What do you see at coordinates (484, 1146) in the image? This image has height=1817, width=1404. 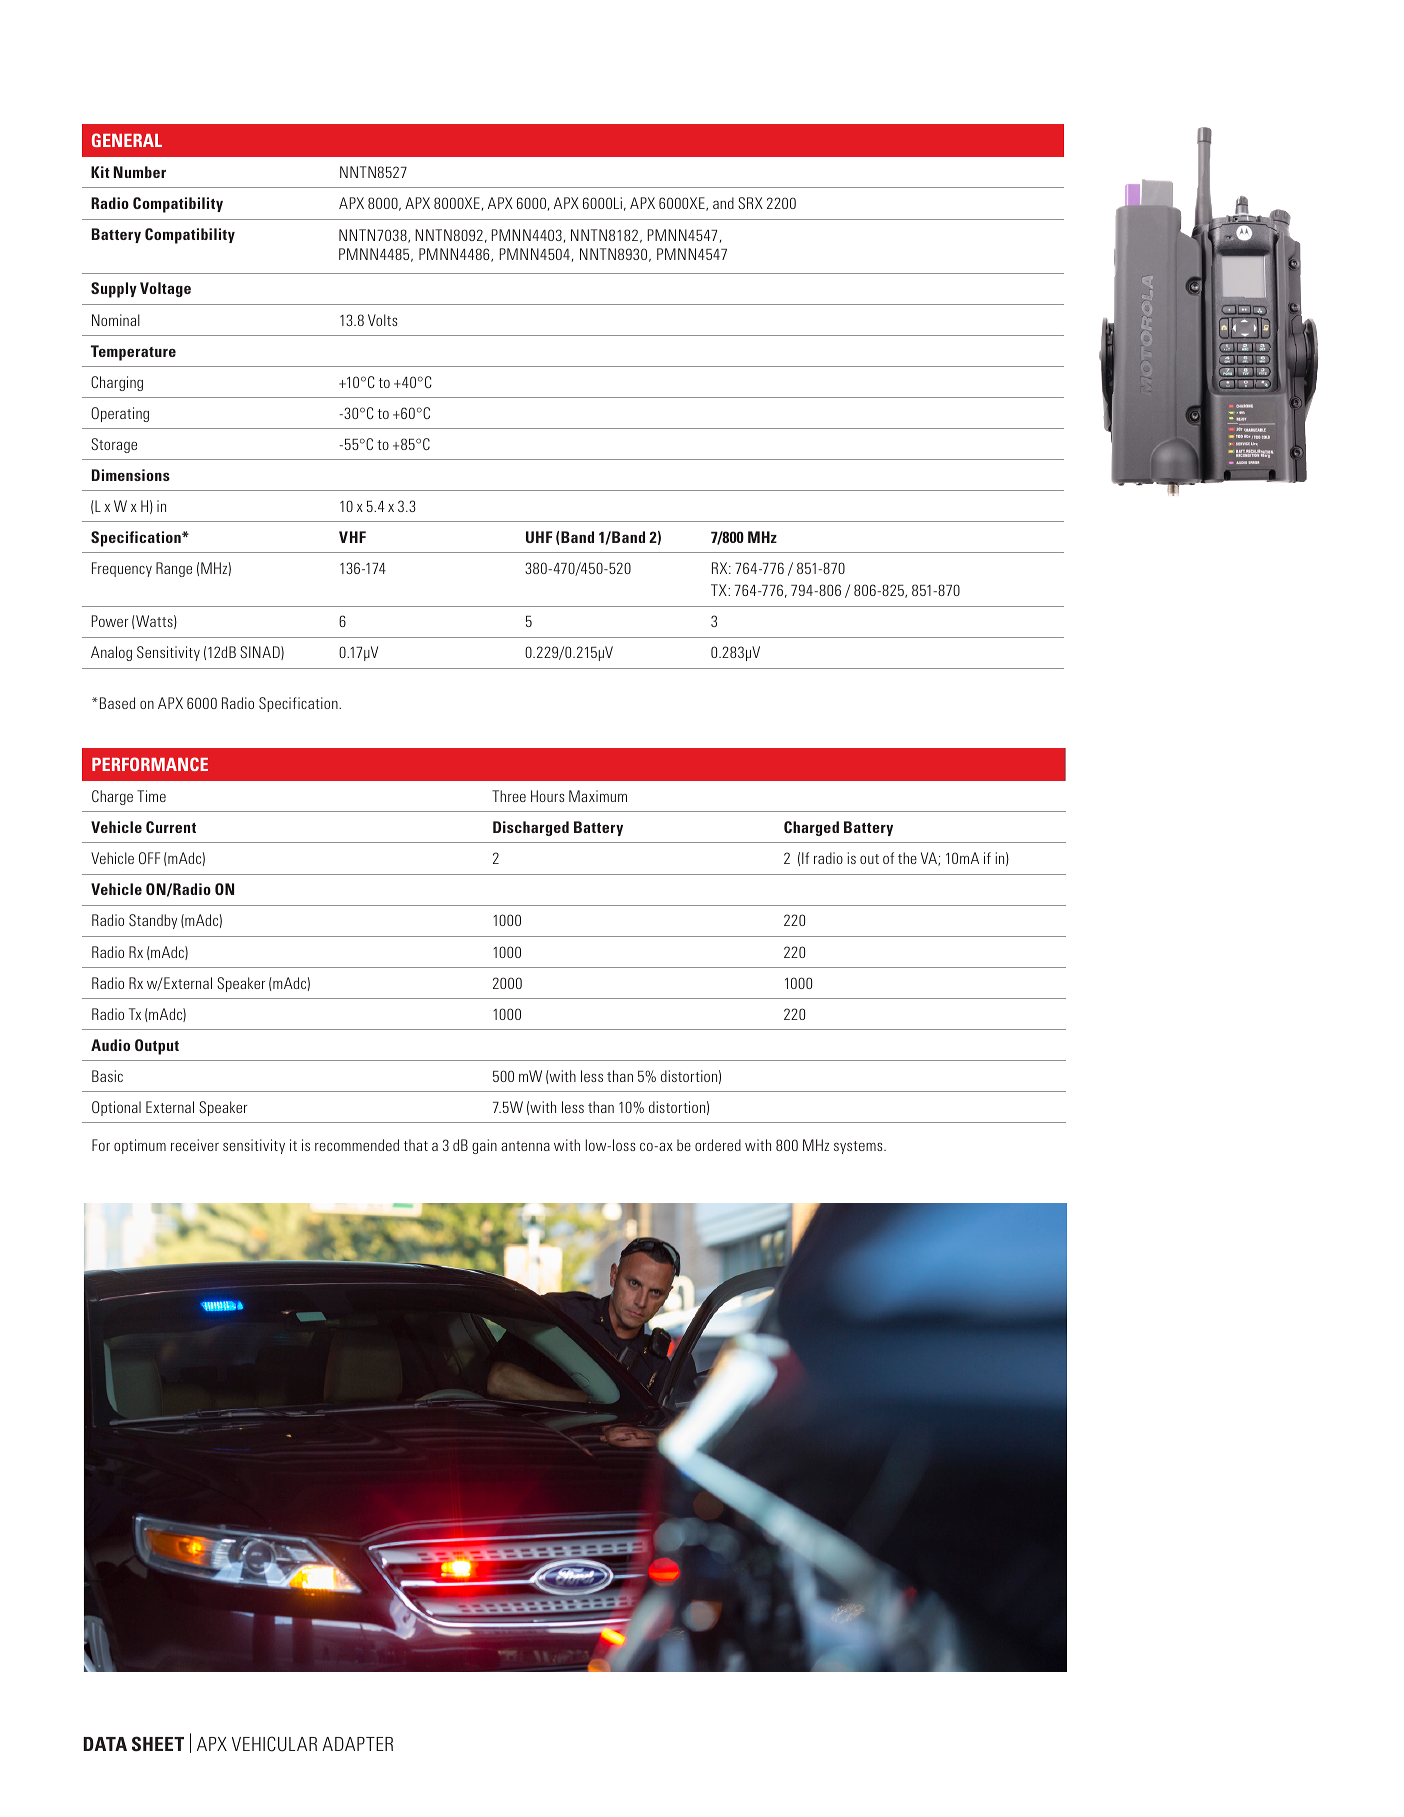 I see `gain` at bounding box center [484, 1146].
